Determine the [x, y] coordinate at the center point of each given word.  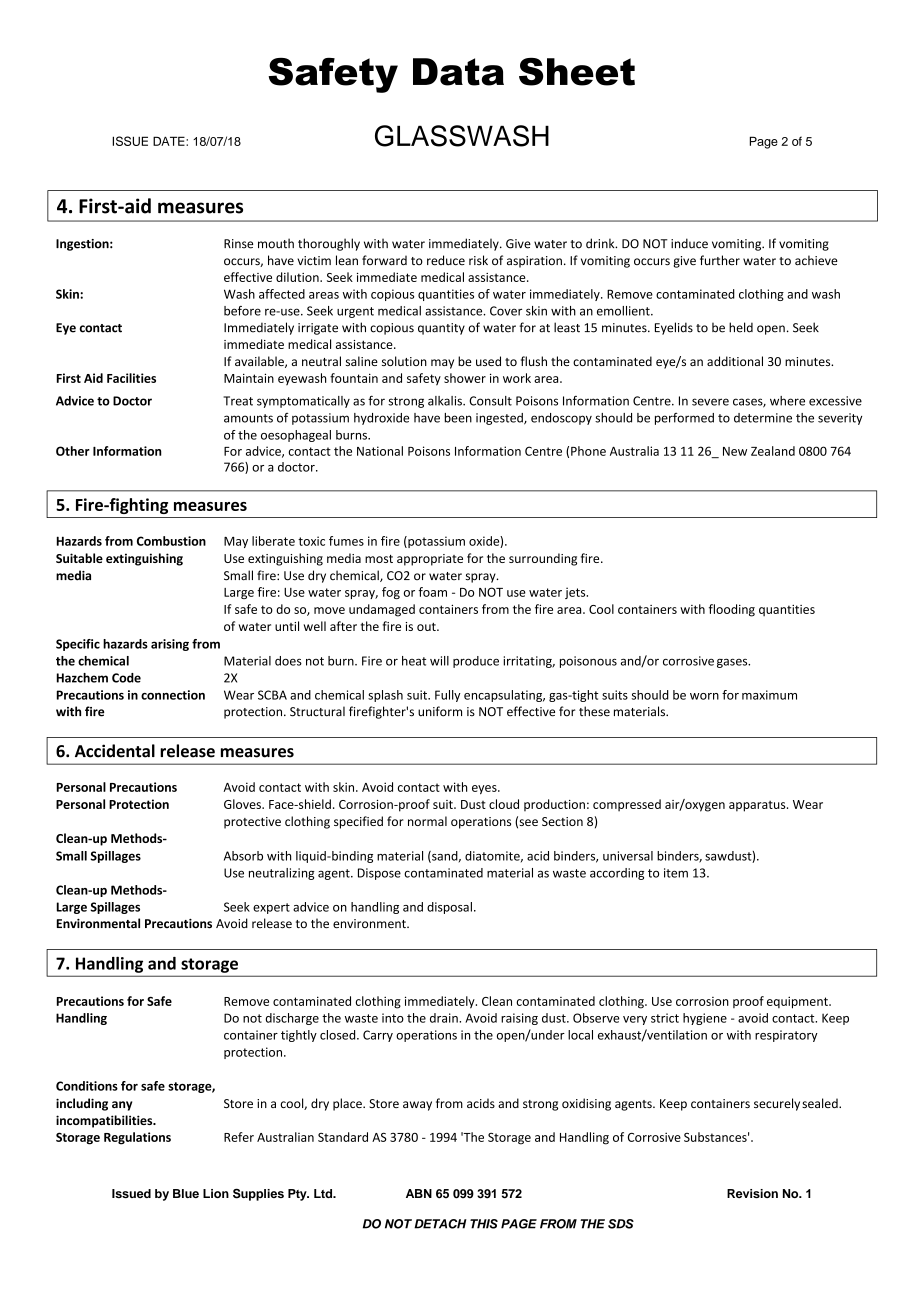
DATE [170, 141]
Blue [186, 1193]
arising [170, 645]
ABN [419, 1193]
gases [733, 663]
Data [458, 72]
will [439, 661]
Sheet [577, 72]
